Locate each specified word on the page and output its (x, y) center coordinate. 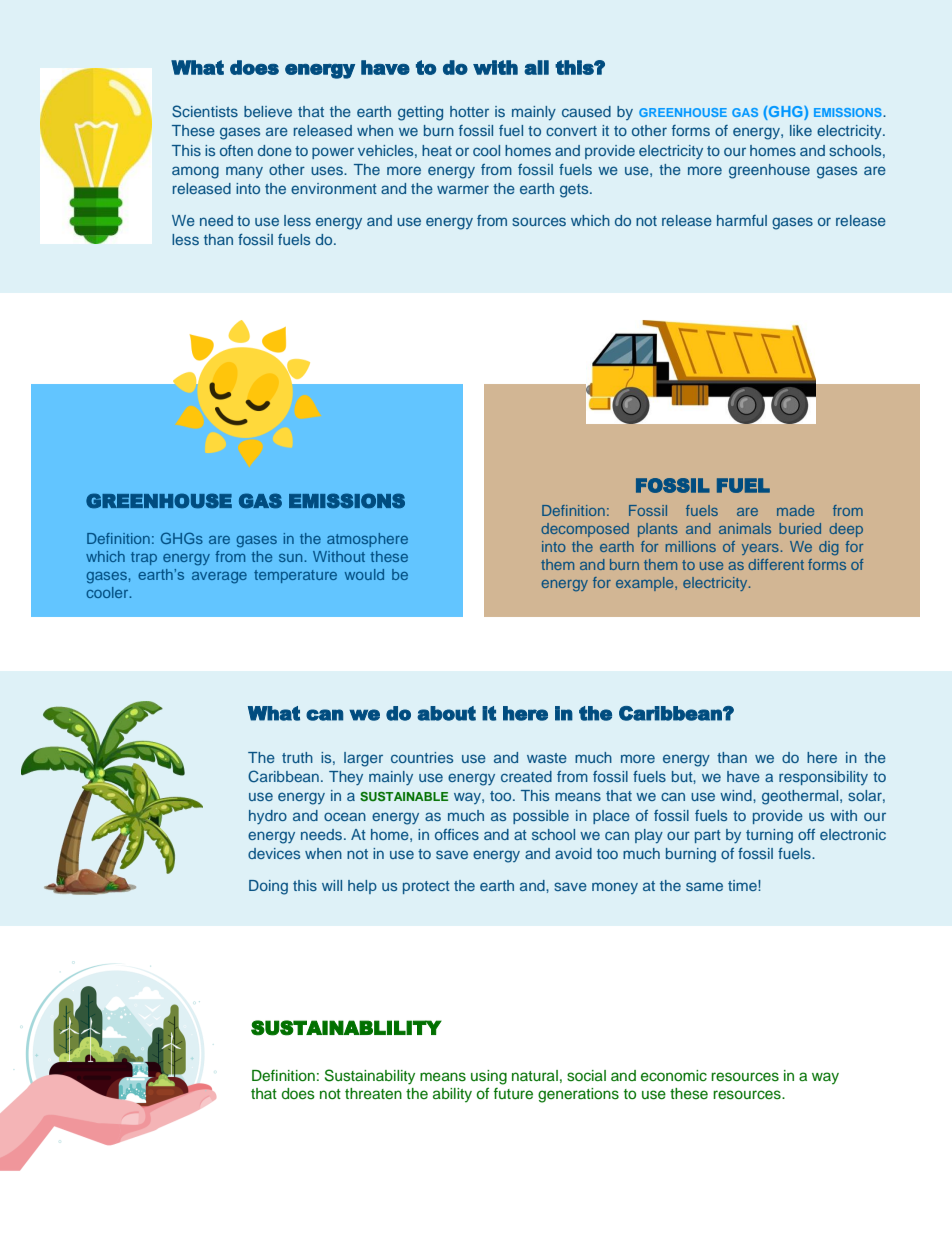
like (801, 130)
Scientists (205, 111)
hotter (469, 111)
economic (674, 1076)
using (489, 1077)
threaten (373, 1094)
